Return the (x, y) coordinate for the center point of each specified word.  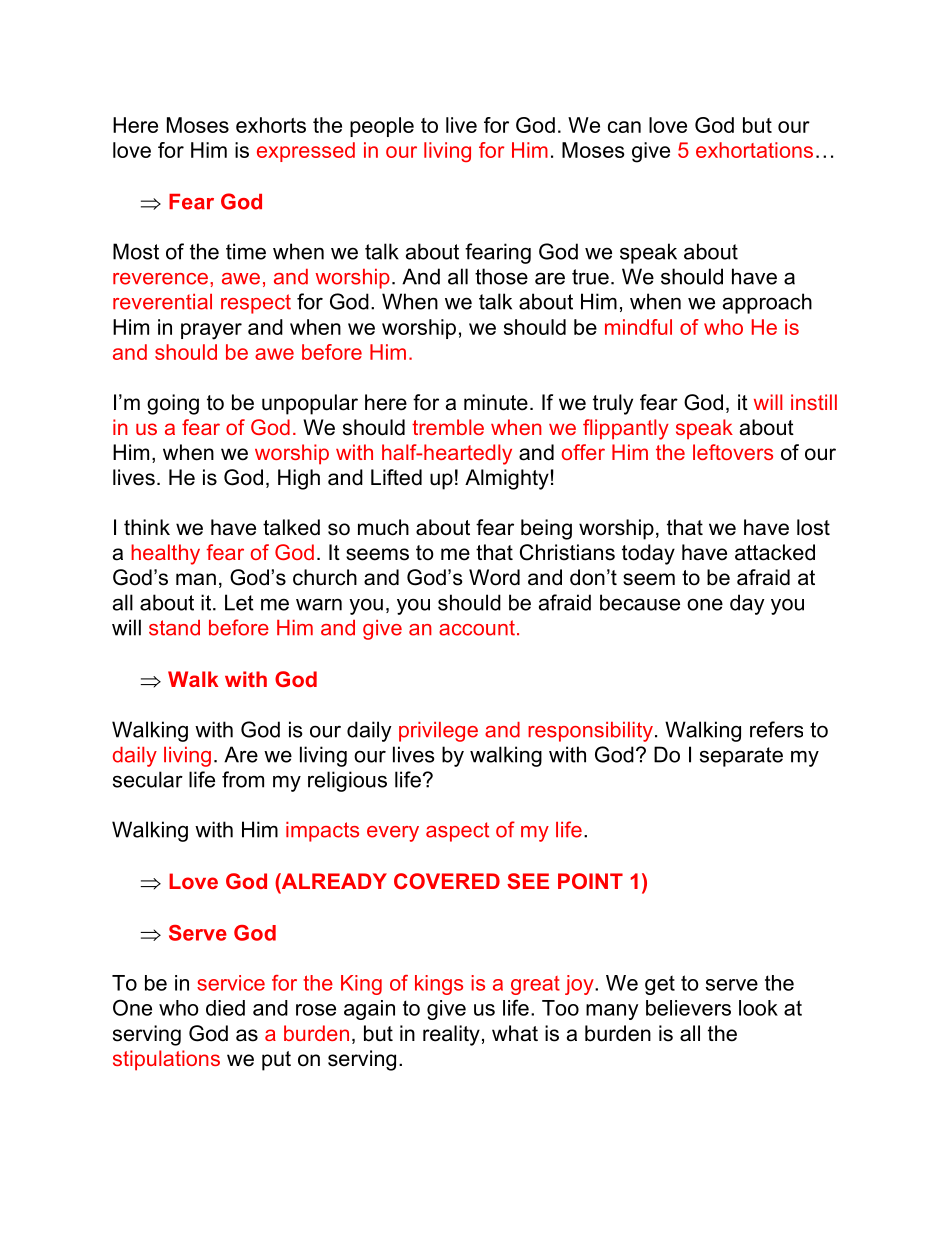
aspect (457, 832)
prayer (211, 331)
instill (814, 402)
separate (741, 757)
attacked (775, 552)
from (243, 779)
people (382, 127)
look (758, 1008)
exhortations (754, 150)
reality (451, 1035)
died (225, 1008)
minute (496, 402)
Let (239, 602)
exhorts (271, 125)
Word (494, 577)
